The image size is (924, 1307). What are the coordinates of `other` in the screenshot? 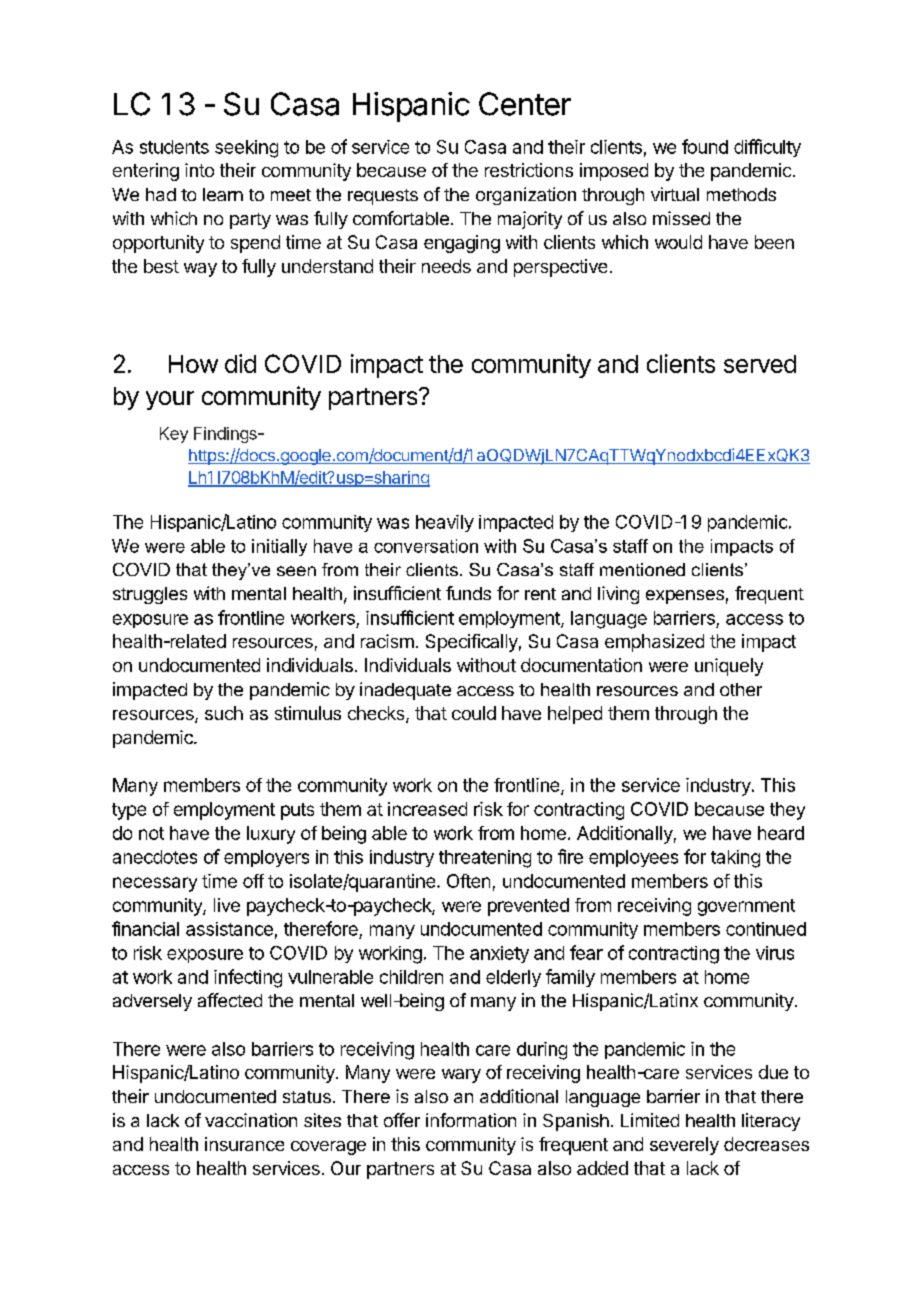 It's located at (741, 689).
